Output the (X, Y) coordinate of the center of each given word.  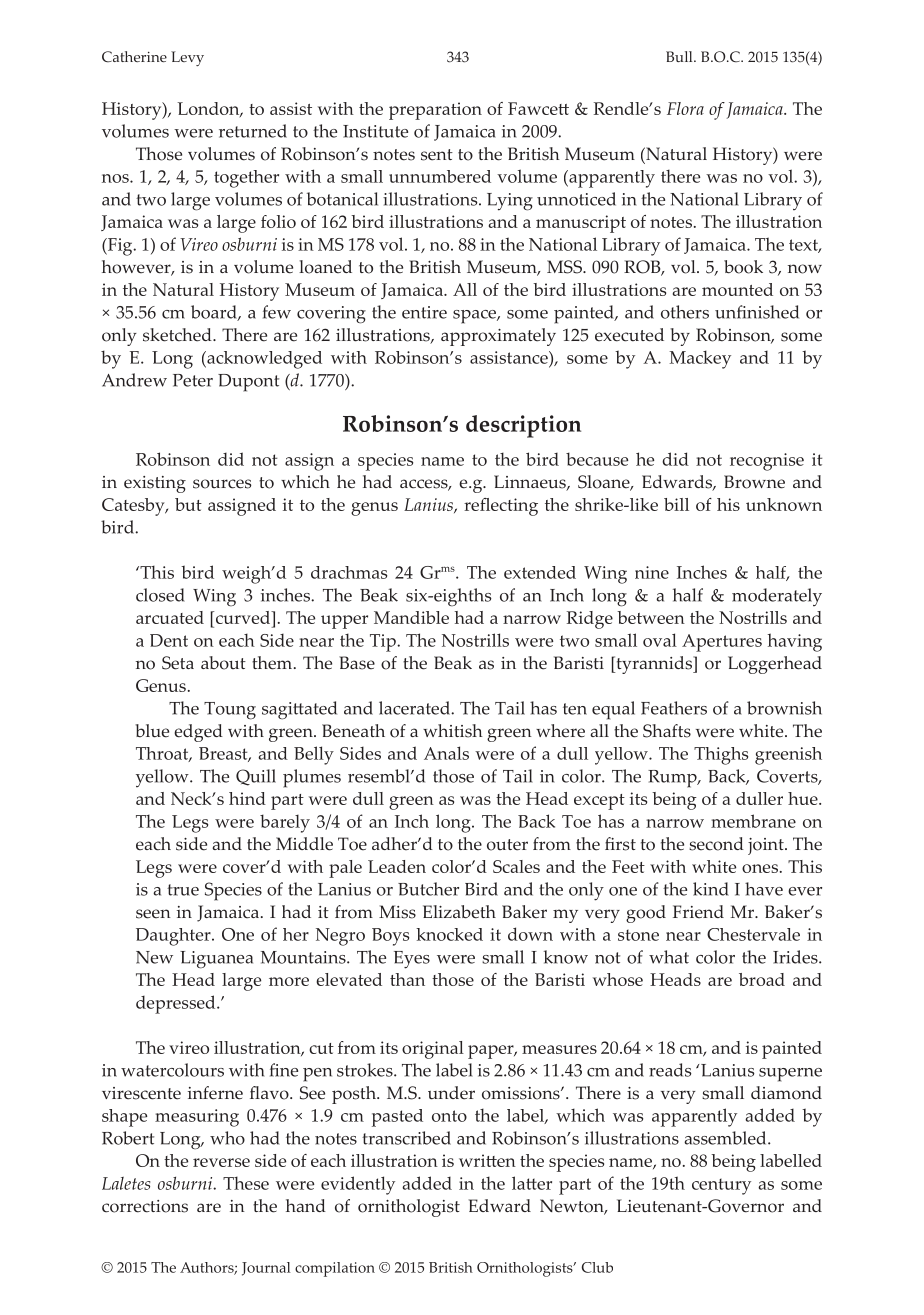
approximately (498, 337)
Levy (187, 58)
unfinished (757, 312)
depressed (177, 1004)
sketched (178, 335)
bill (676, 504)
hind (247, 798)
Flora (685, 108)
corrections (145, 1206)
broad (762, 979)
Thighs (721, 756)
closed (160, 595)
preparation (435, 111)
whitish (453, 731)
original (433, 1050)
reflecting (501, 507)
